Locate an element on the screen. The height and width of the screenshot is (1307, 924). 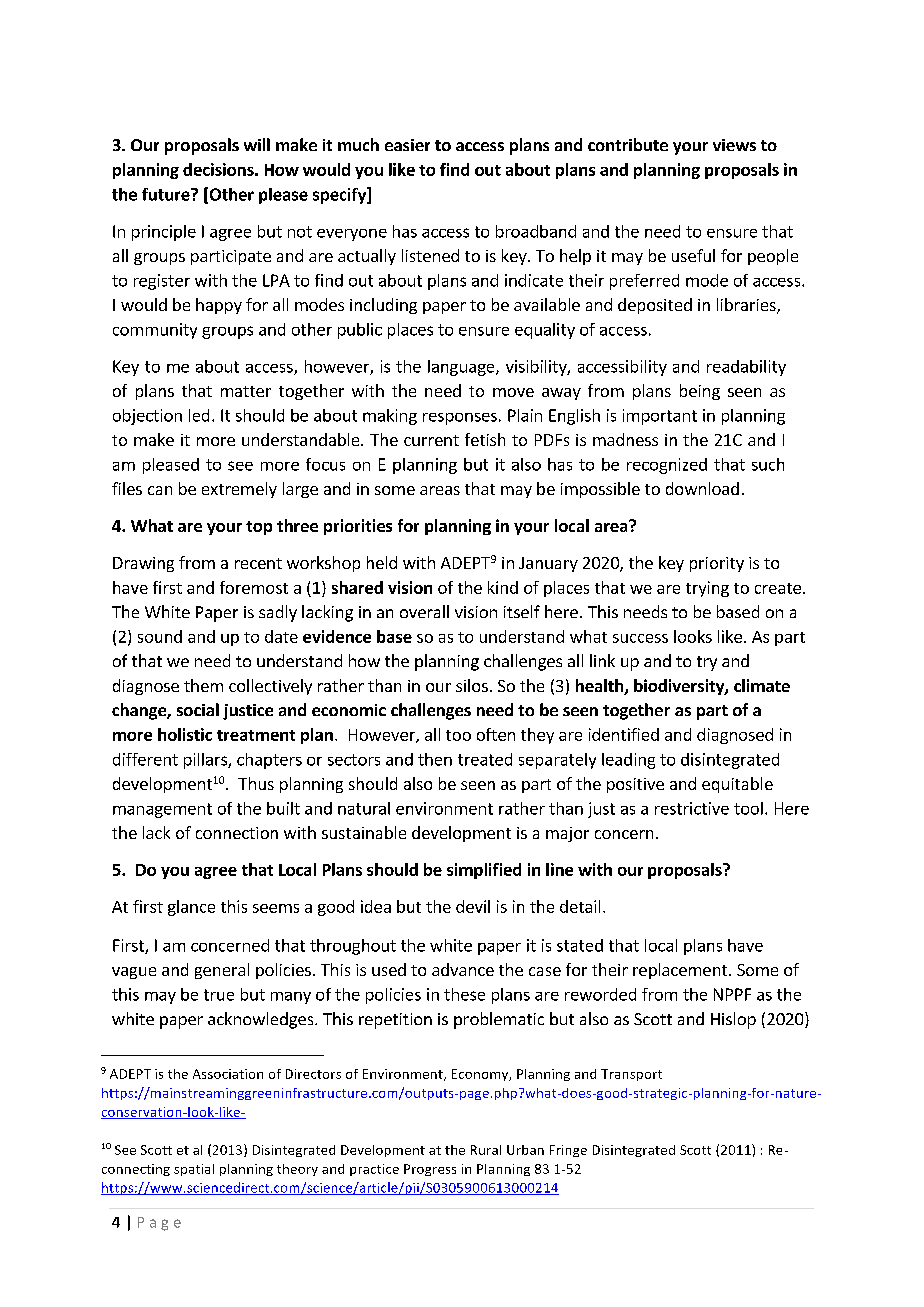
future is located at coordinates (167, 194).
